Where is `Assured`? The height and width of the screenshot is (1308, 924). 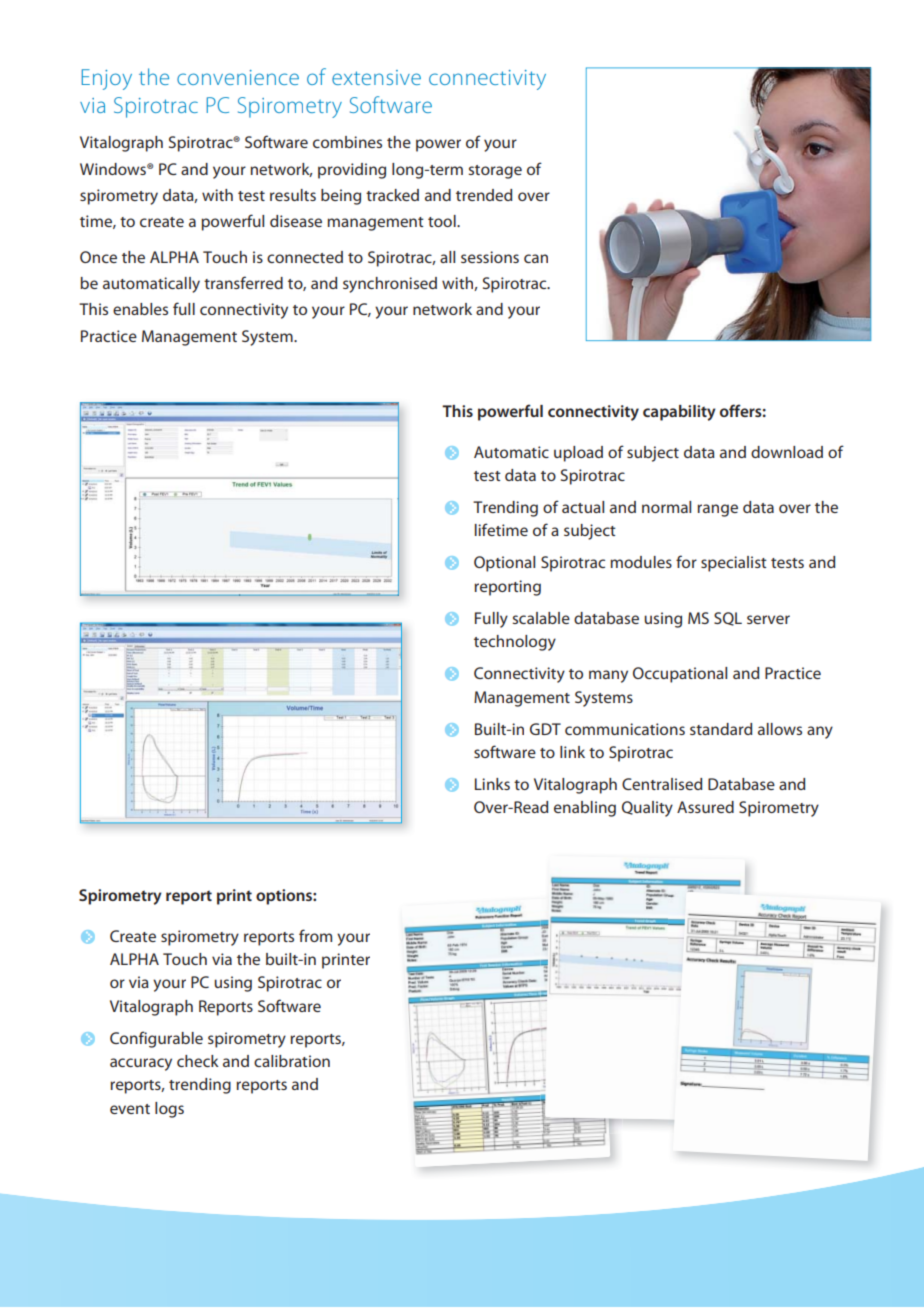
Assured is located at coordinates (705, 807).
